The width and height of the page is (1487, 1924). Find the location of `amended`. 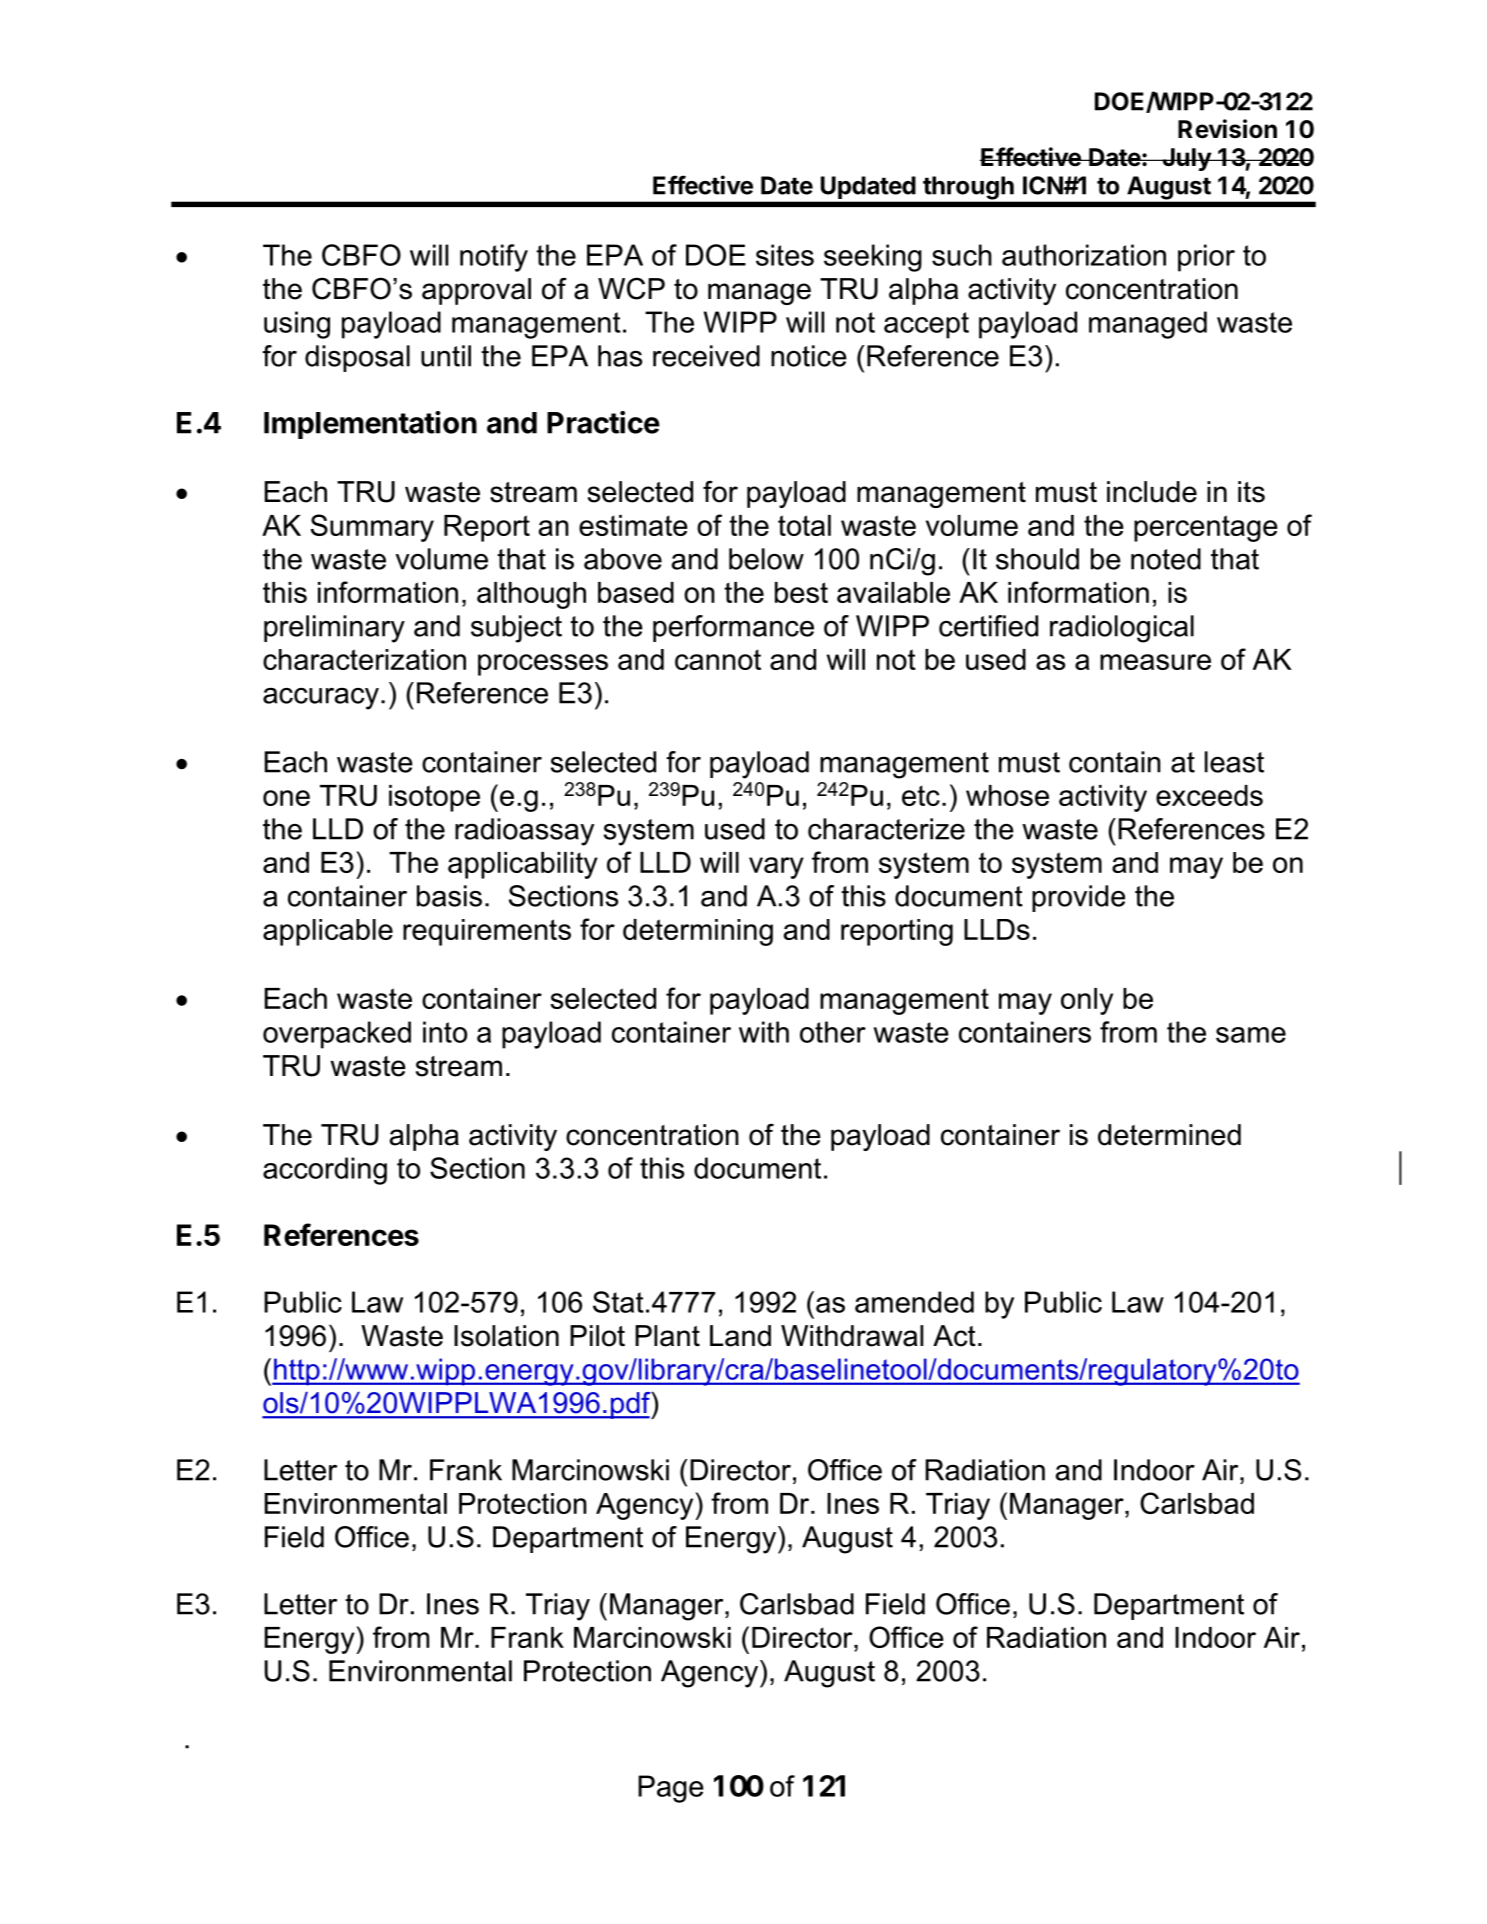

amended is located at coordinates (914, 1302).
